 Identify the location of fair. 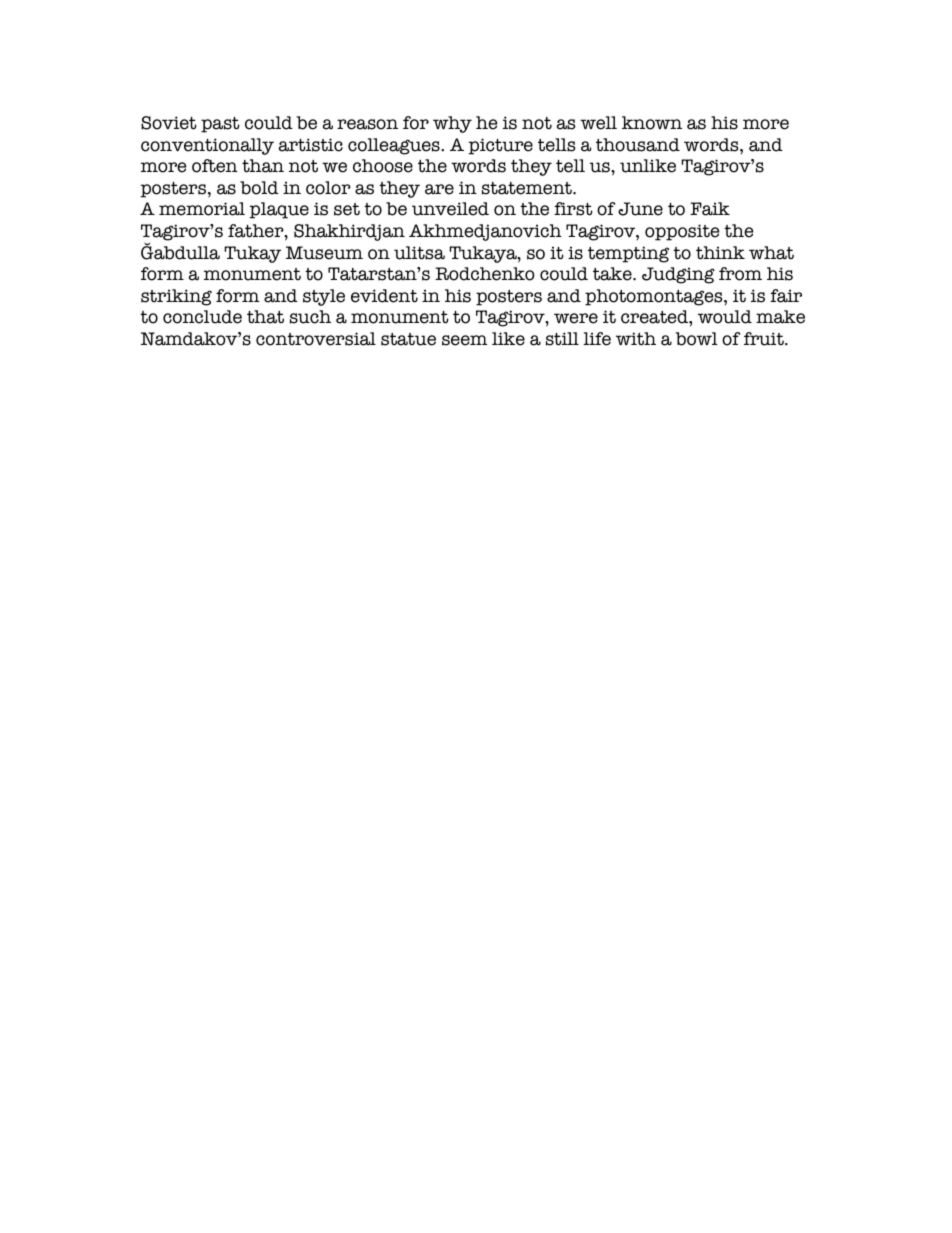
(786, 296).
